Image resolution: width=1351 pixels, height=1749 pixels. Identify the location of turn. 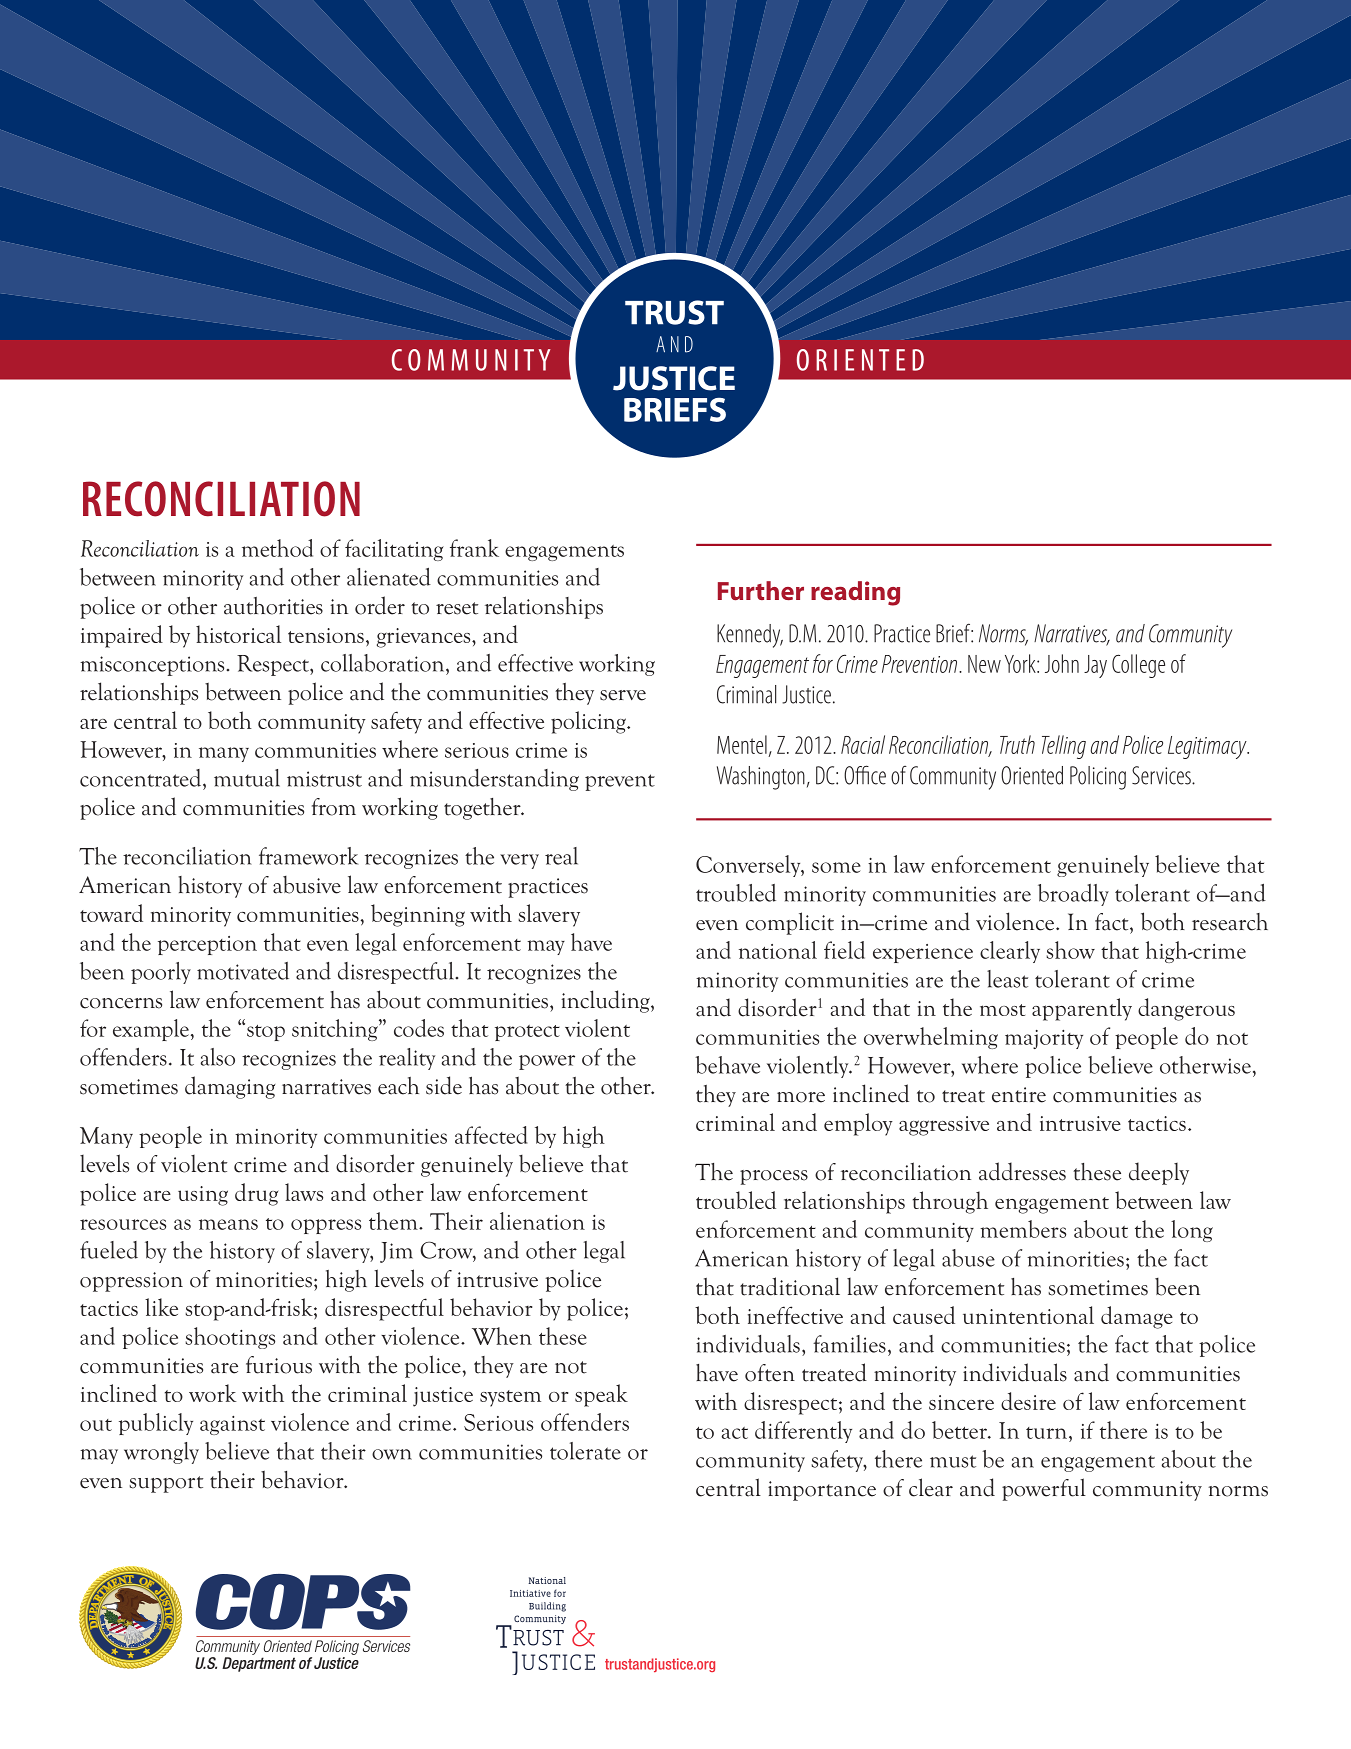
(1048, 1433).
